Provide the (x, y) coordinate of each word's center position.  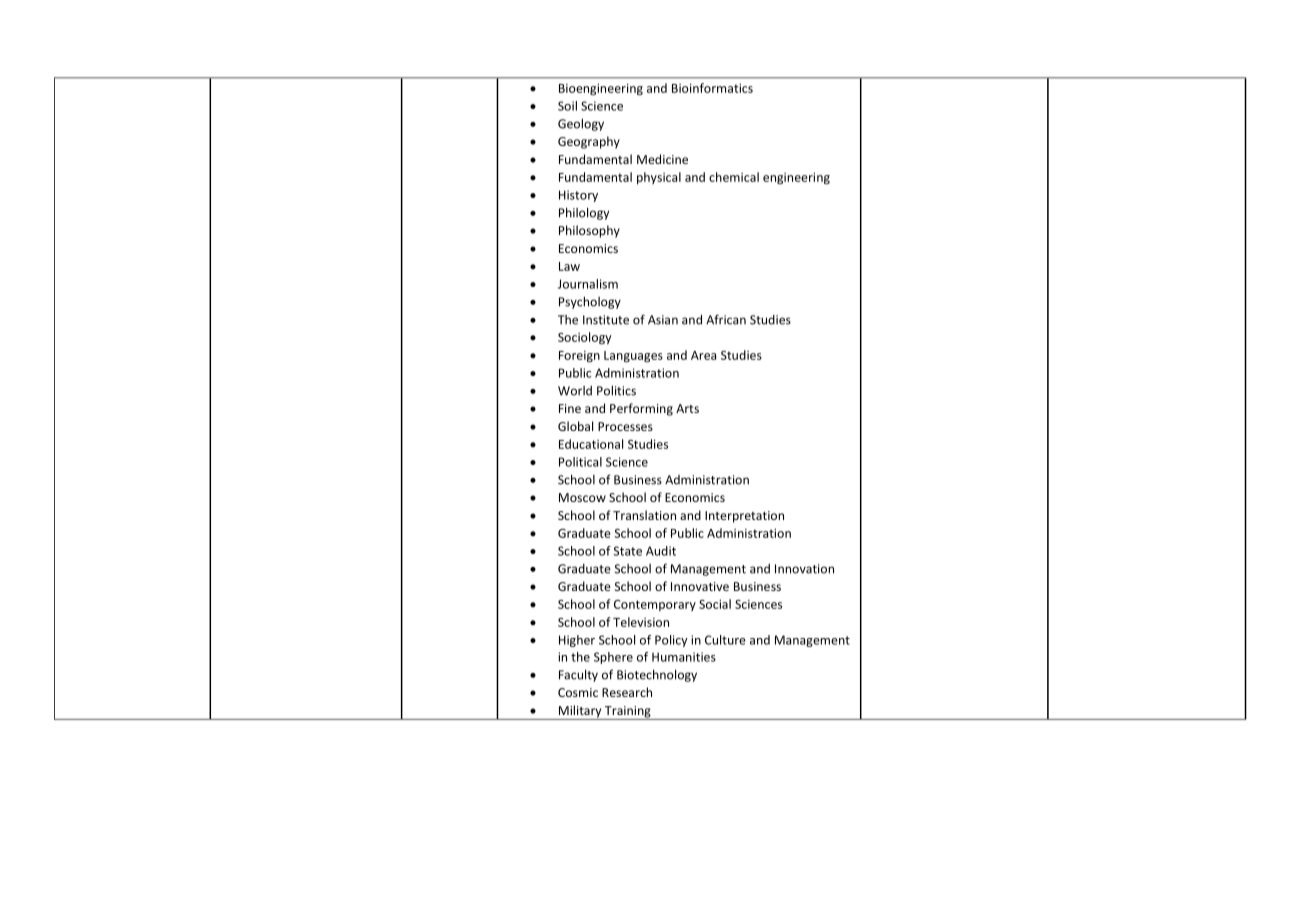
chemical (734, 177)
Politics (616, 390)
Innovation (804, 569)
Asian (663, 320)
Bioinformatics (712, 88)
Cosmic (578, 692)
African (726, 319)
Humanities (684, 657)
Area (703, 355)
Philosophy (589, 231)
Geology (581, 124)
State (627, 551)
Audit (661, 551)
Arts (687, 408)
